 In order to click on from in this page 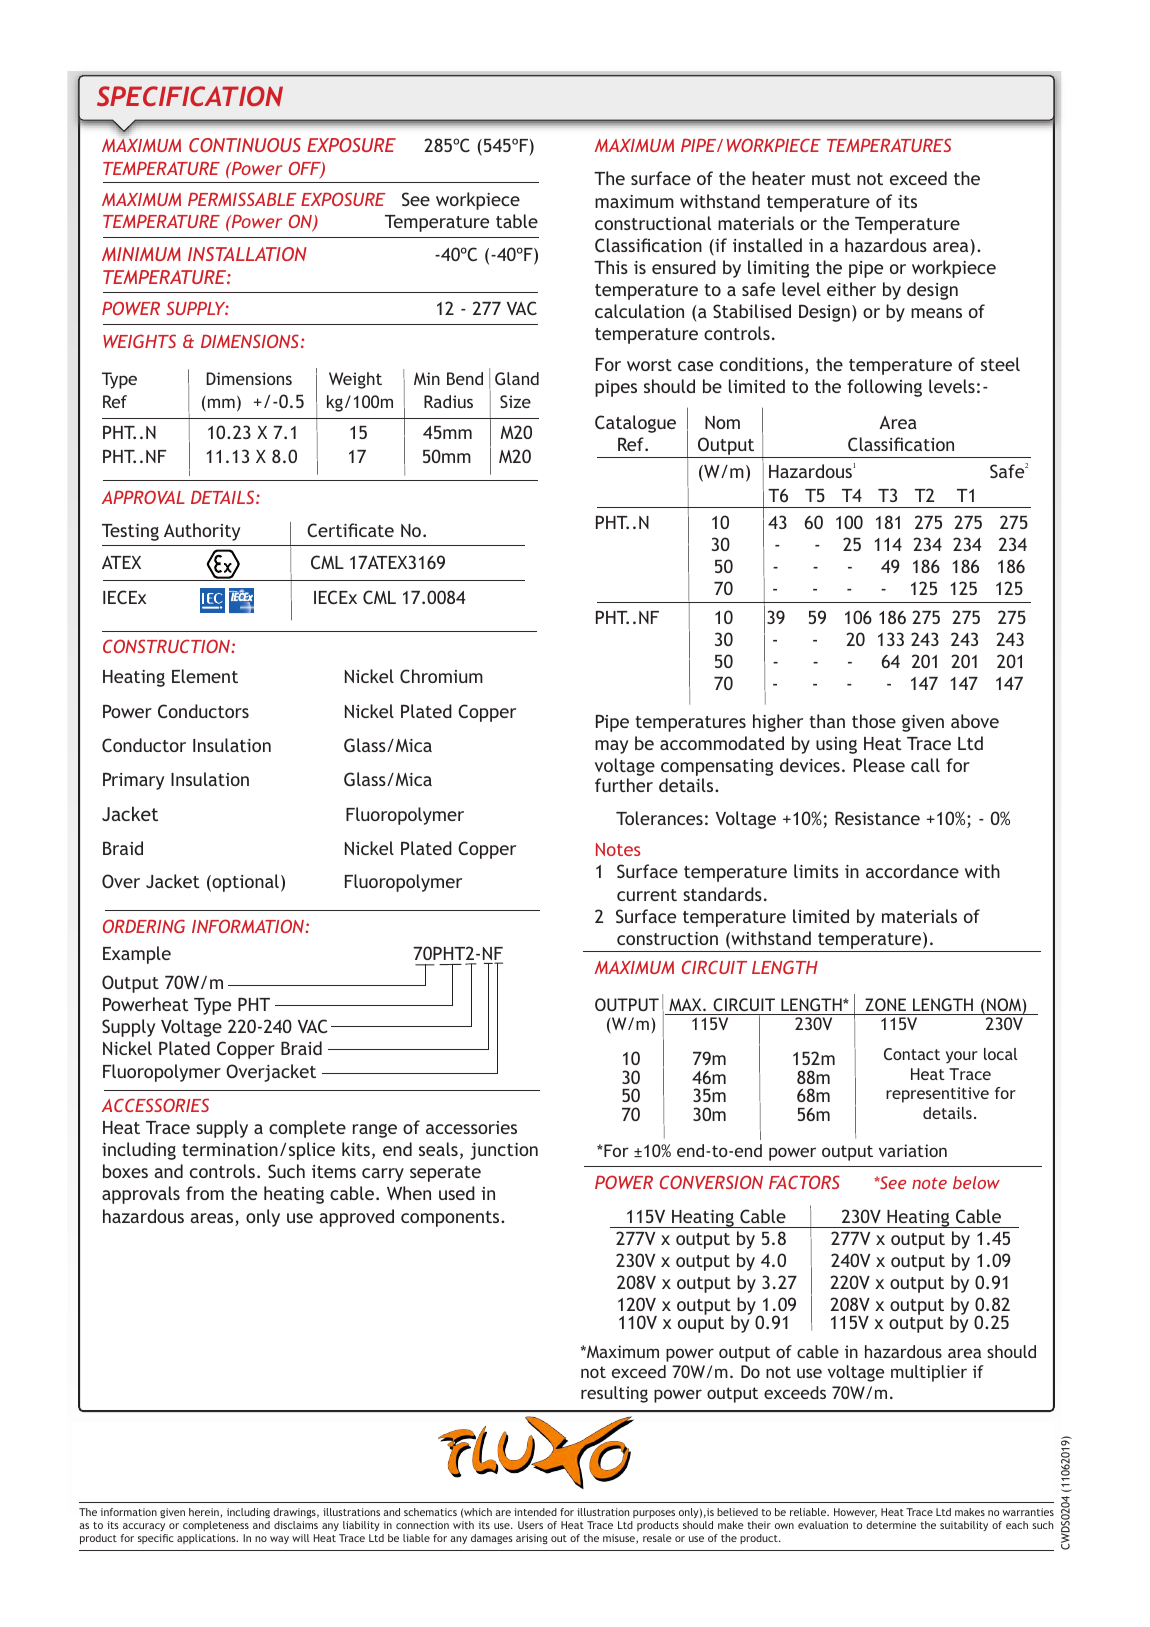, I will do `click(205, 1193)`.
